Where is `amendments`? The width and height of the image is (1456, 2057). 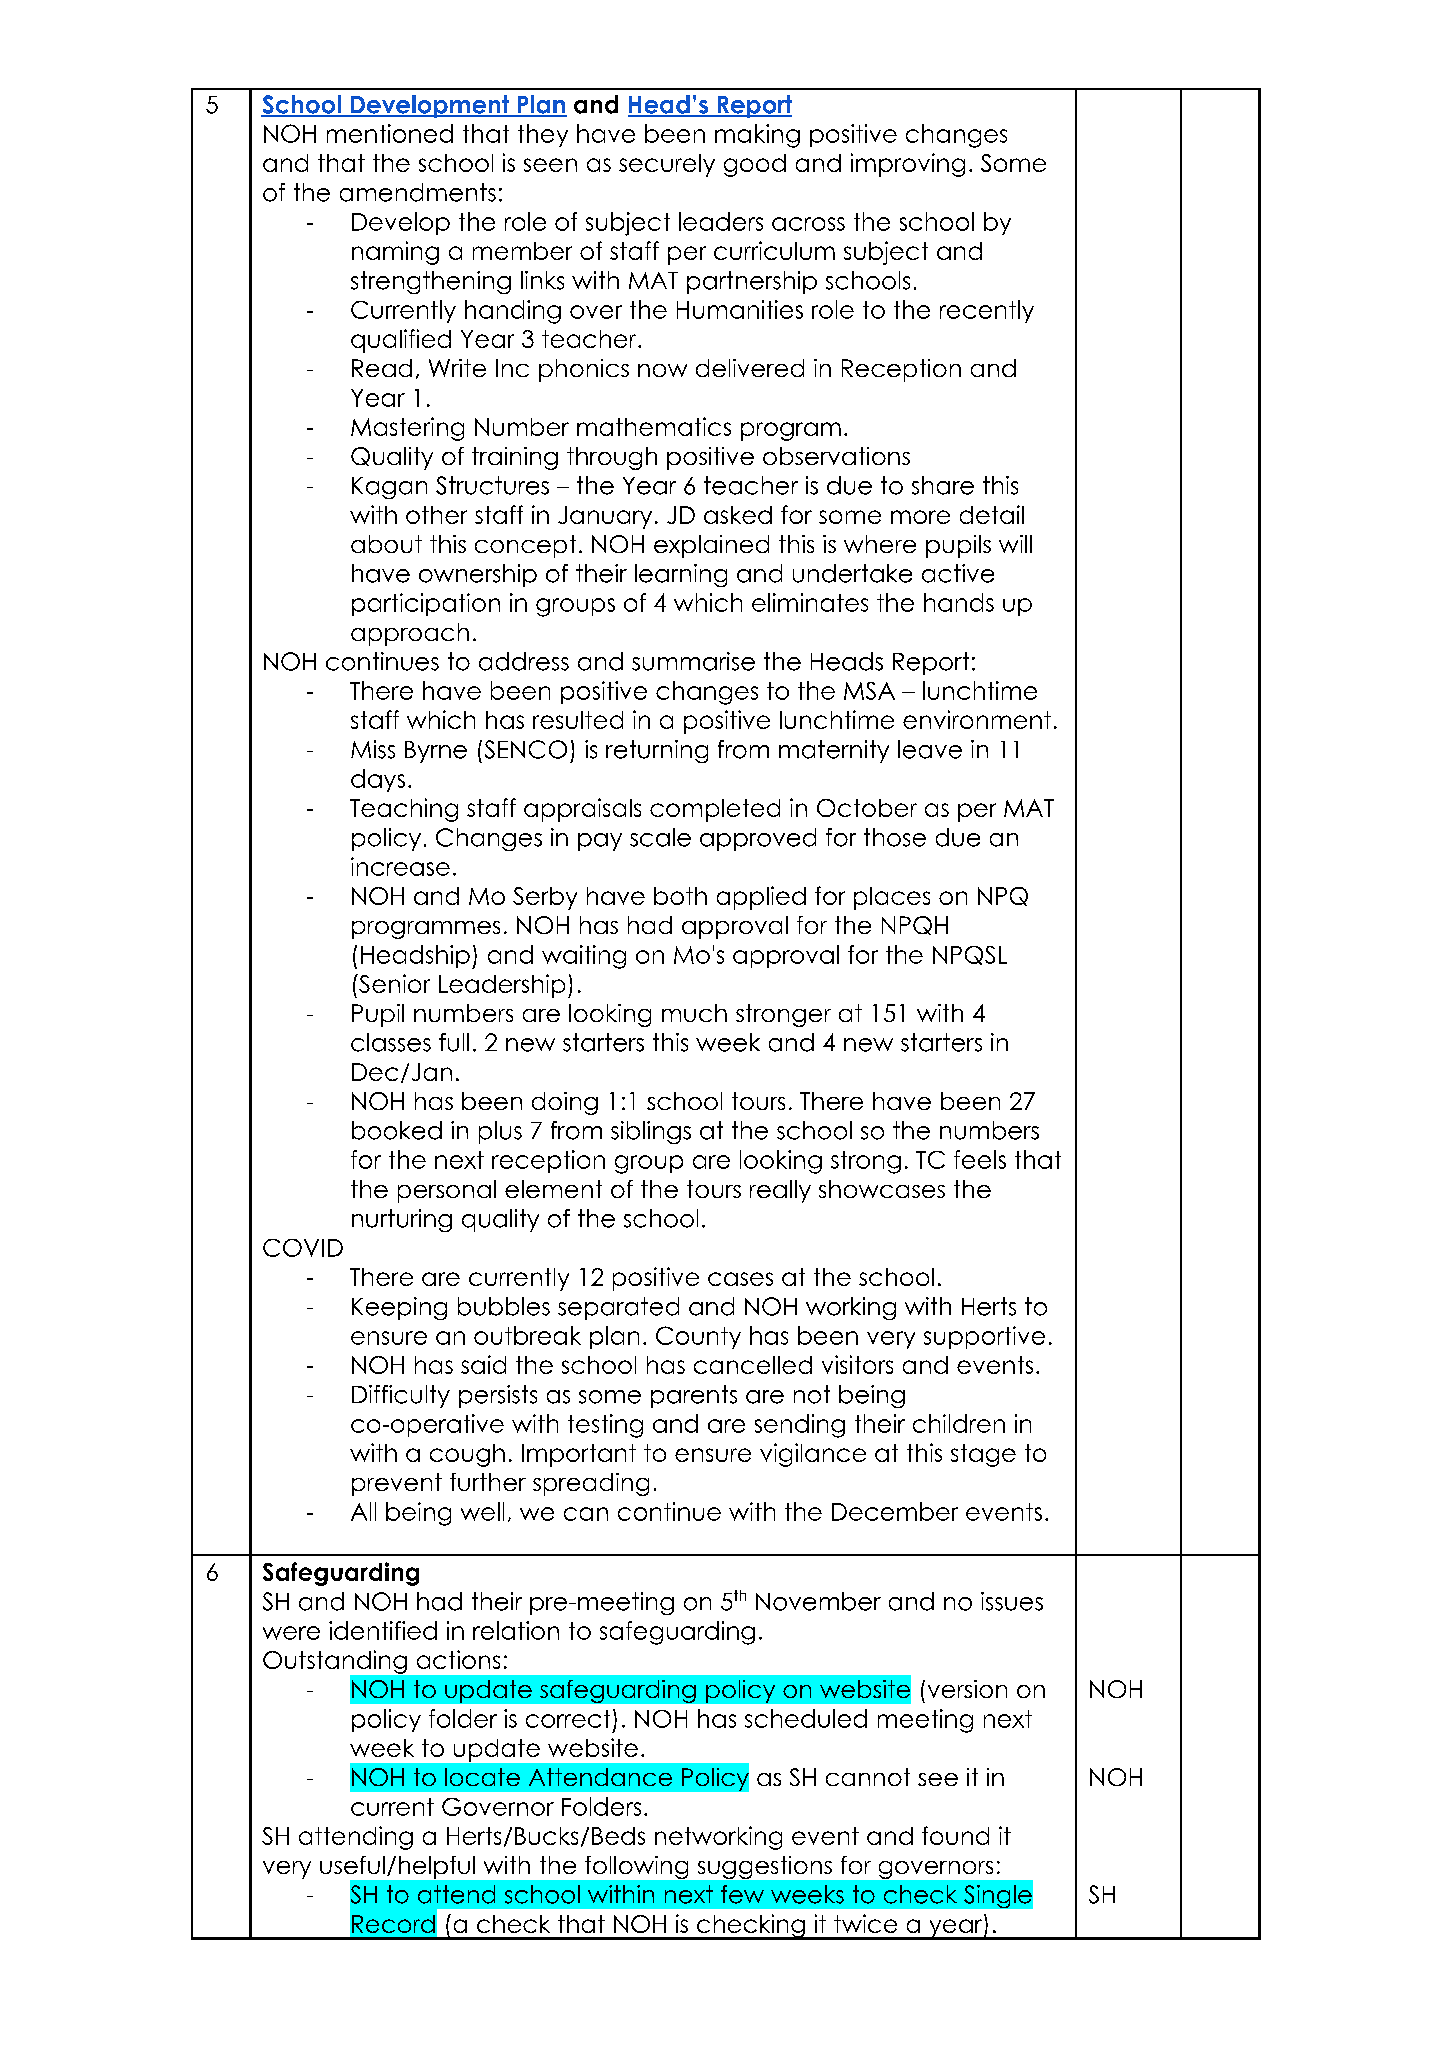
amendments is located at coordinates (418, 192).
